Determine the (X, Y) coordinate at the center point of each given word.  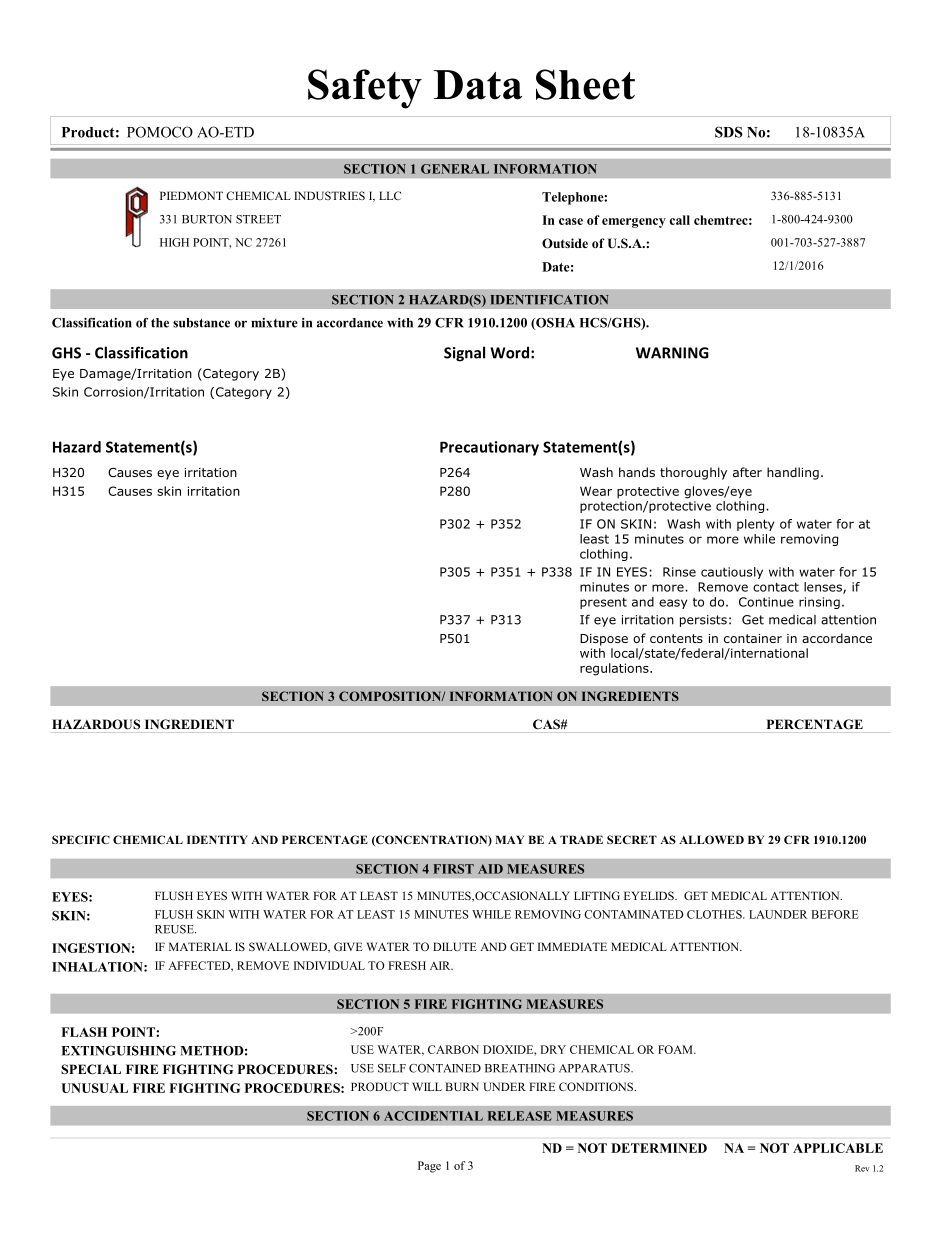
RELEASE (520, 1116)
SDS (729, 132)
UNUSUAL (95, 1088)
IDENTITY (217, 839)
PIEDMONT (191, 195)
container (753, 638)
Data (478, 85)
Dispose (604, 640)
